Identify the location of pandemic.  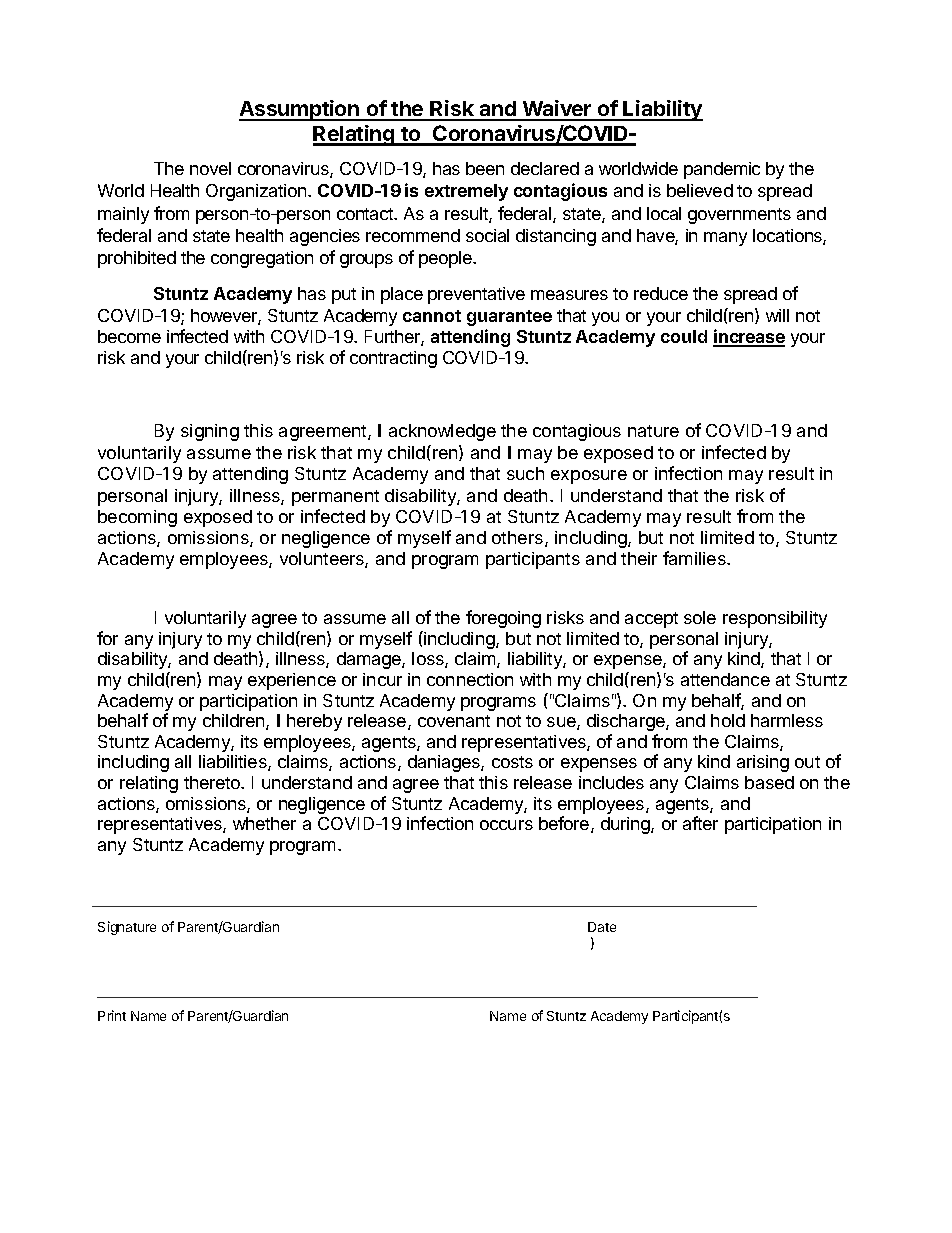
(722, 170).
